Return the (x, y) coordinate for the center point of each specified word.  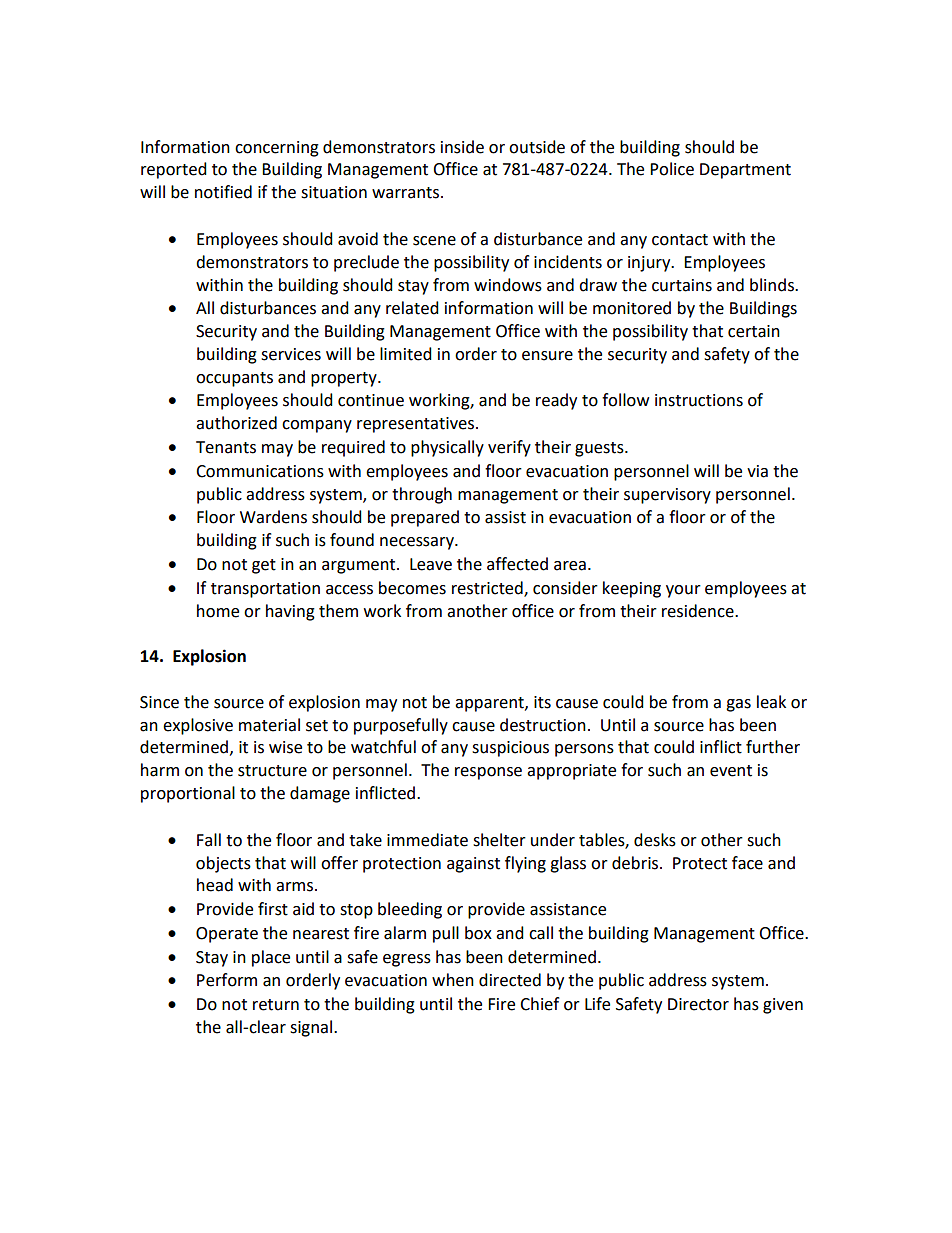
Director (698, 1004)
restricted (488, 589)
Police (672, 169)
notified (223, 192)
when (453, 980)
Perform (227, 980)
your (683, 591)
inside (462, 147)
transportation (265, 590)
